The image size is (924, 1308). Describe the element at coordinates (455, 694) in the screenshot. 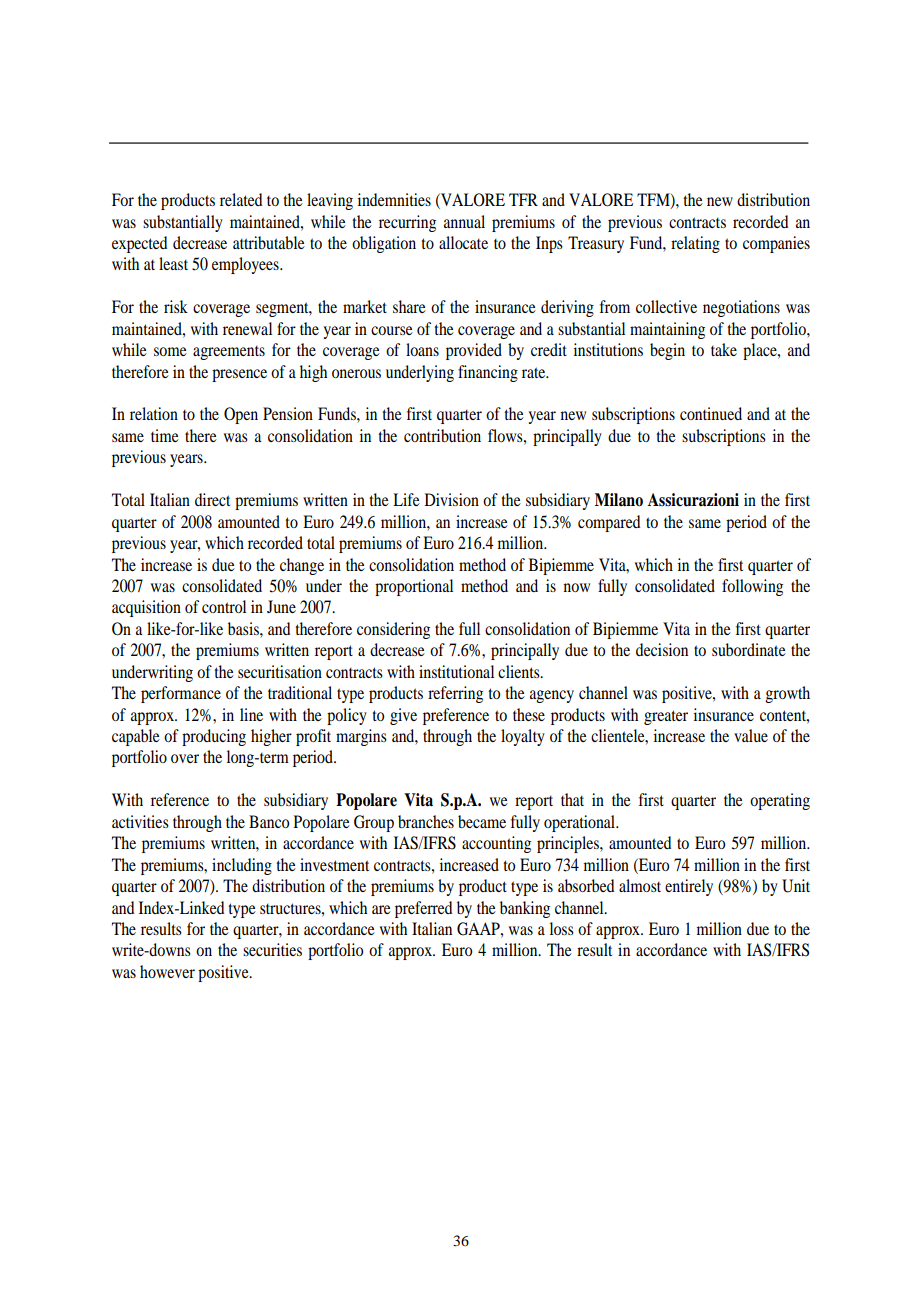

I see `referring` at that location.
